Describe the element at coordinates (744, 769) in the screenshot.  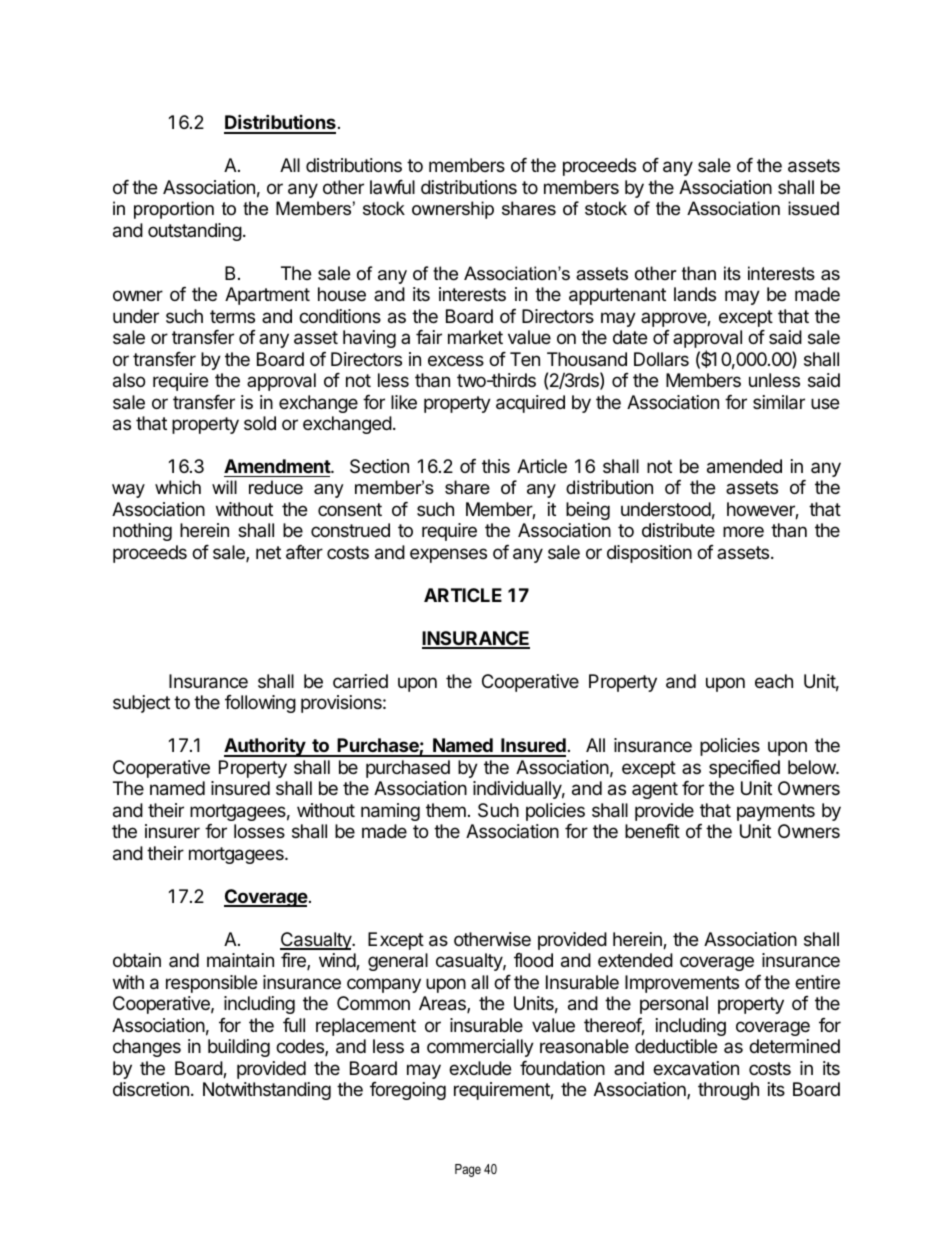
I see `specified` at that location.
